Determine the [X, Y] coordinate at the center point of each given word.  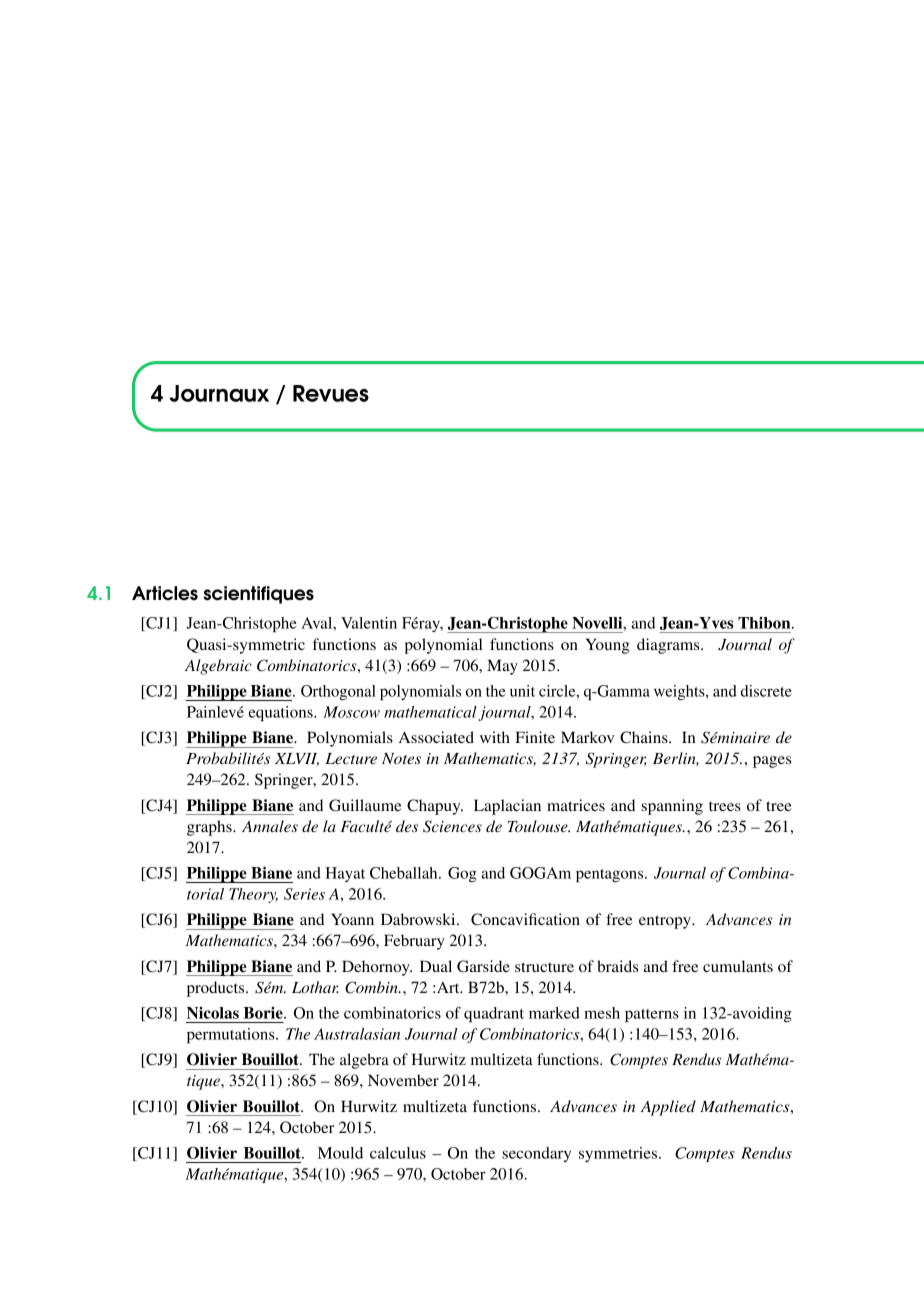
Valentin [369, 623]
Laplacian [507, 807]
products [217, 989]
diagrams [669, 646]
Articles [165, 593]
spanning [672, 807]
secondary [536, 1154]
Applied [668, 1108]
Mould [340, 1153]
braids [617, 966]
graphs [210, 828]
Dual [436, 966]
